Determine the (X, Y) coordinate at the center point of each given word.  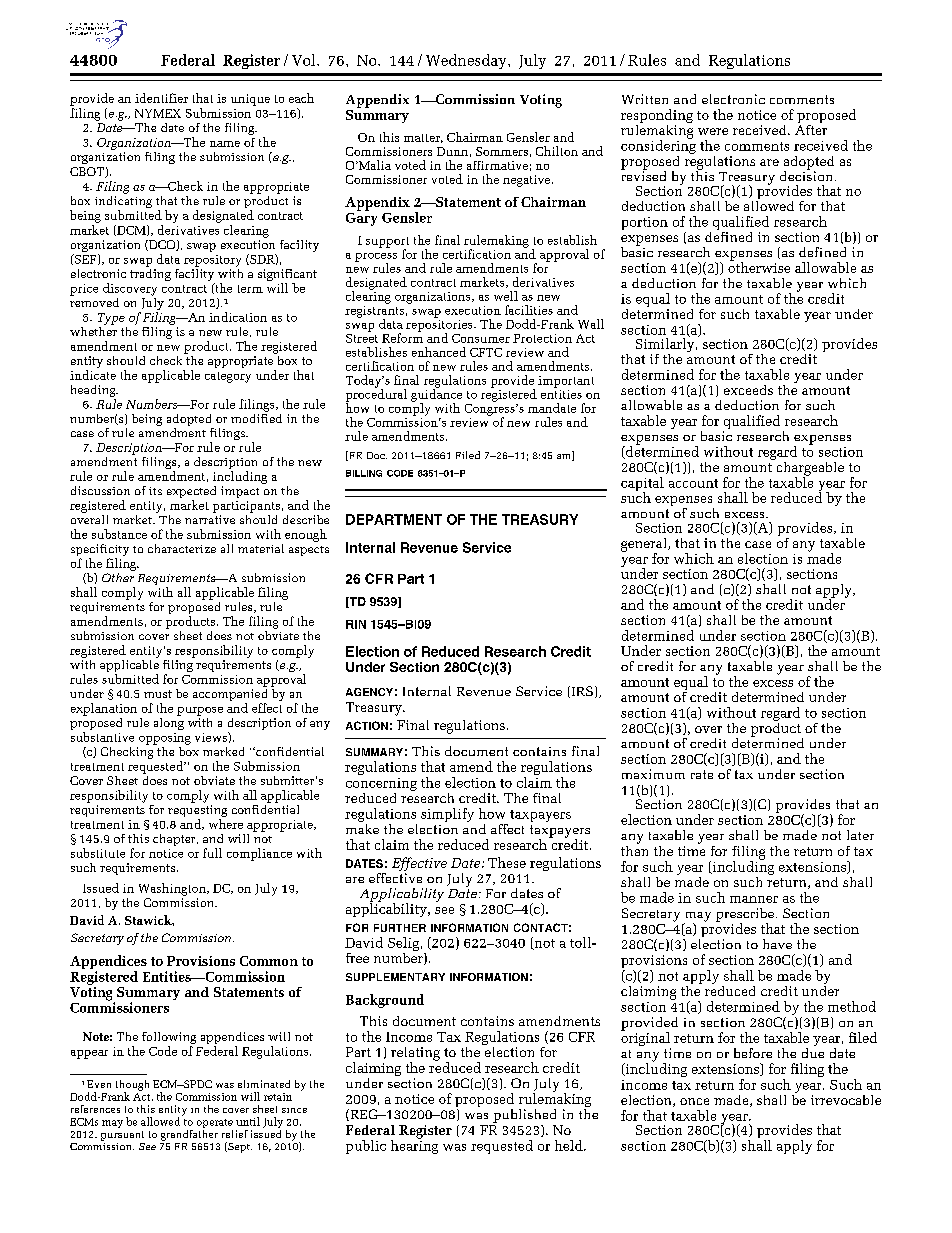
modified (256, 417)
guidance (436, 395)
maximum (653, 774)
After (811, 128)
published (524, 1116)
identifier (161, 98)
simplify (447, 815)
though (132, 1086)
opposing (165, 739)
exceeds (748, 390)
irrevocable (846, 1100)
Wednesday (467, 61)
